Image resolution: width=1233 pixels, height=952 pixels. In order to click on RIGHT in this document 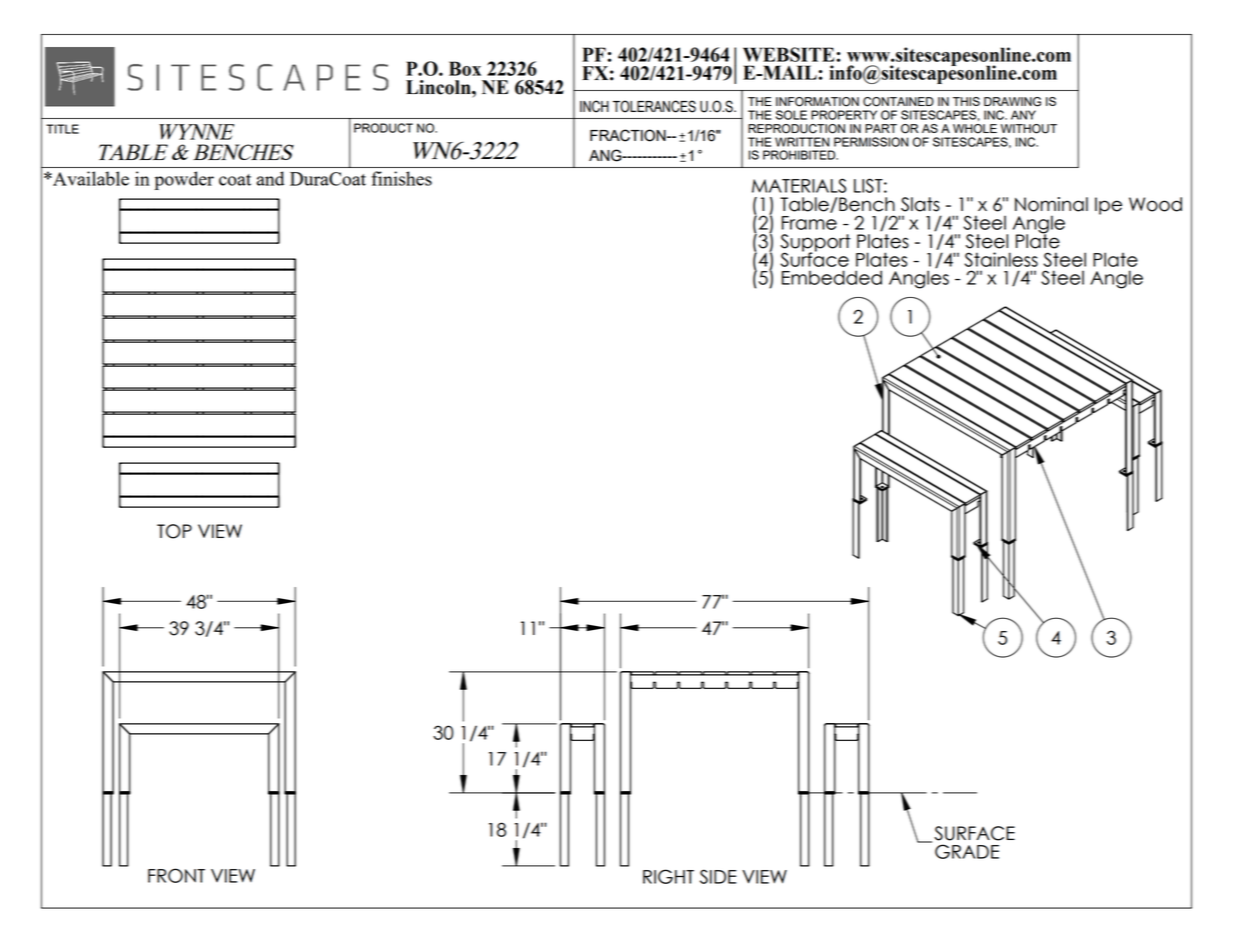, I will do `click(668, 876)`.
